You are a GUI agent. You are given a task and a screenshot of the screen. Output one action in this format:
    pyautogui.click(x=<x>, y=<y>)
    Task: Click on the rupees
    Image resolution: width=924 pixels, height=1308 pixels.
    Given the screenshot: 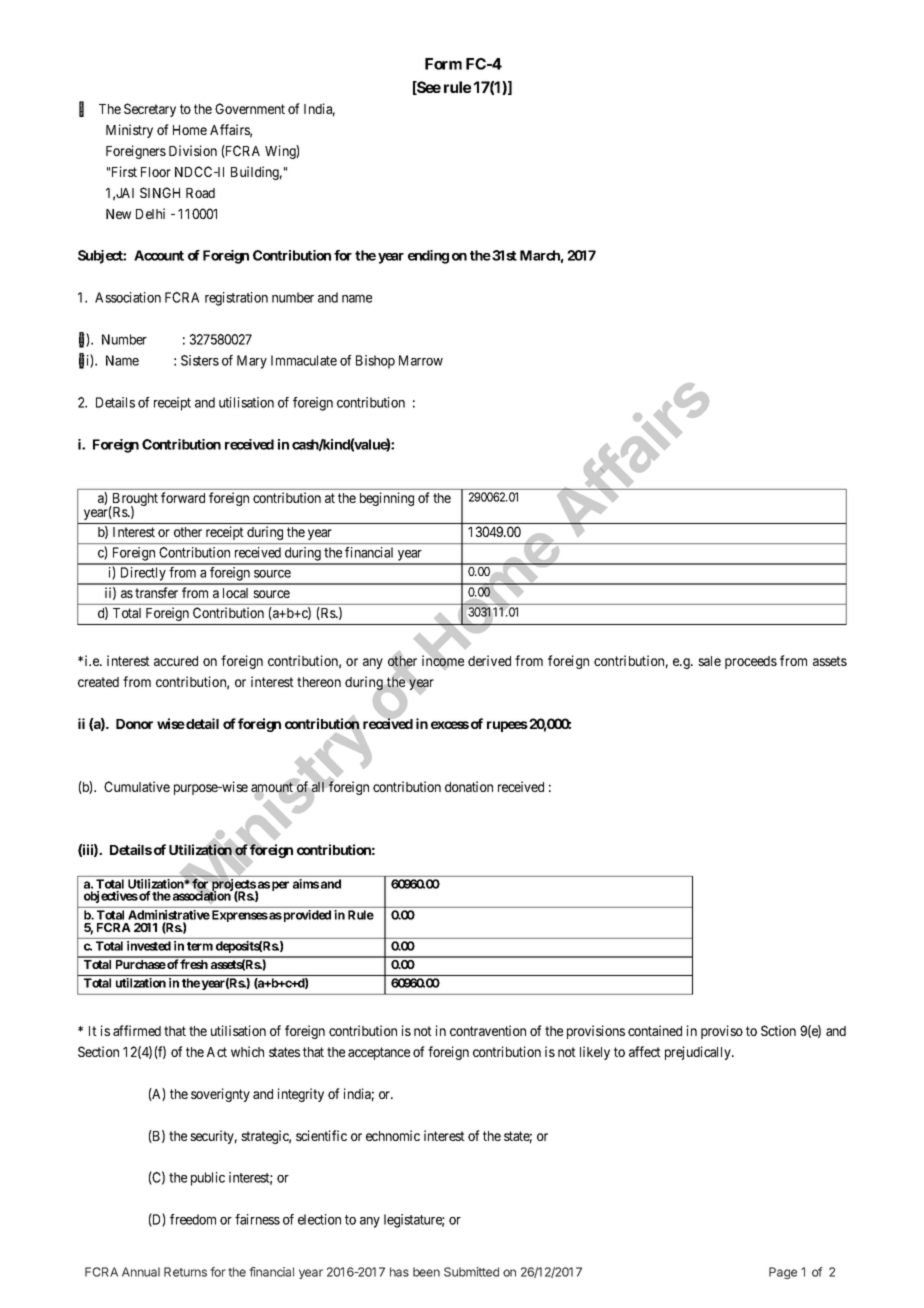 What is the action you would take?
    pyautogui.click(x=507, y=726)
